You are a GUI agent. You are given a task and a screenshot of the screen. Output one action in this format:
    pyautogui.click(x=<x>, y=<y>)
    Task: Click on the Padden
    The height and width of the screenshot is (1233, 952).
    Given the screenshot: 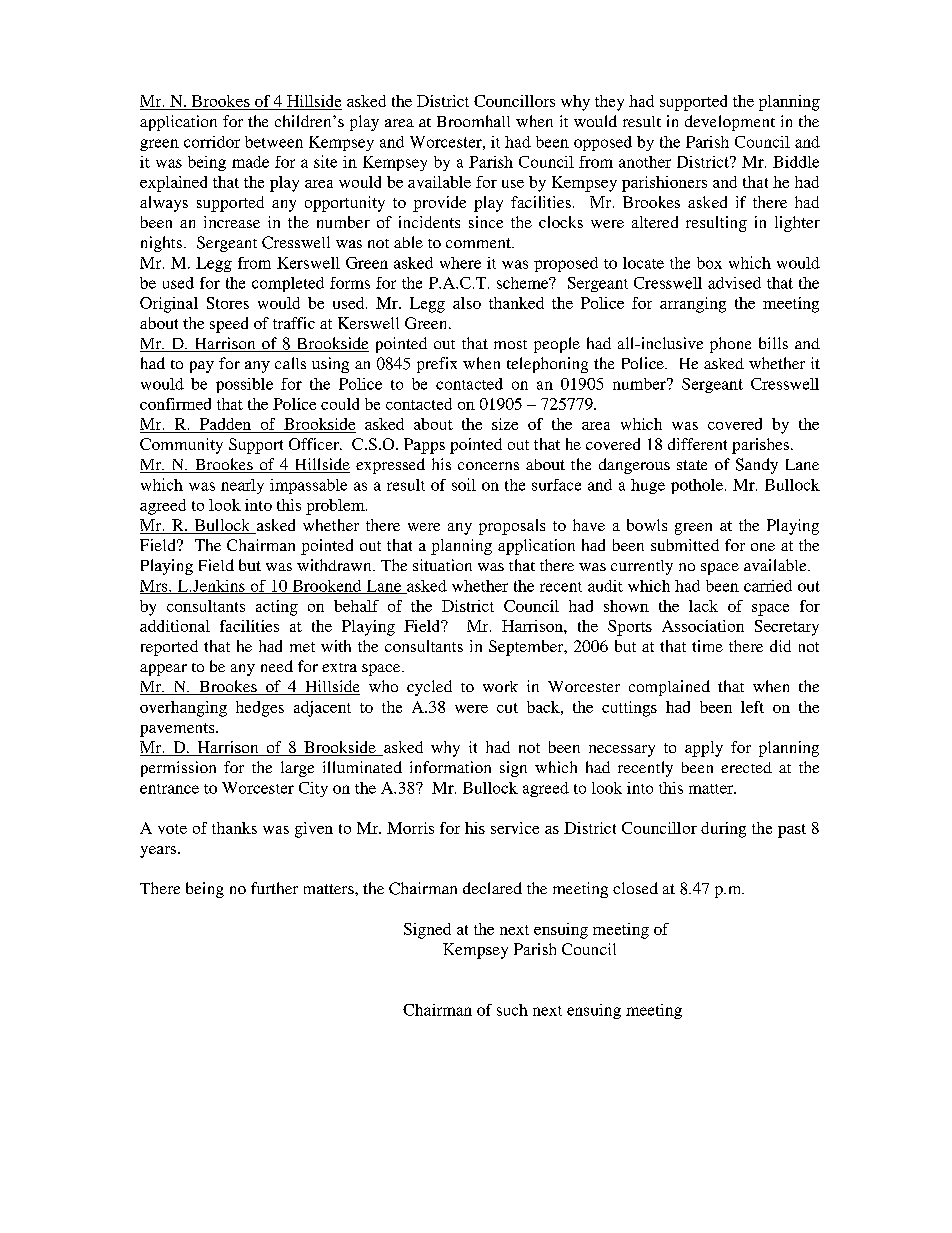 What is the action you would take?
    pyautogui.click(x=225, y=424)
